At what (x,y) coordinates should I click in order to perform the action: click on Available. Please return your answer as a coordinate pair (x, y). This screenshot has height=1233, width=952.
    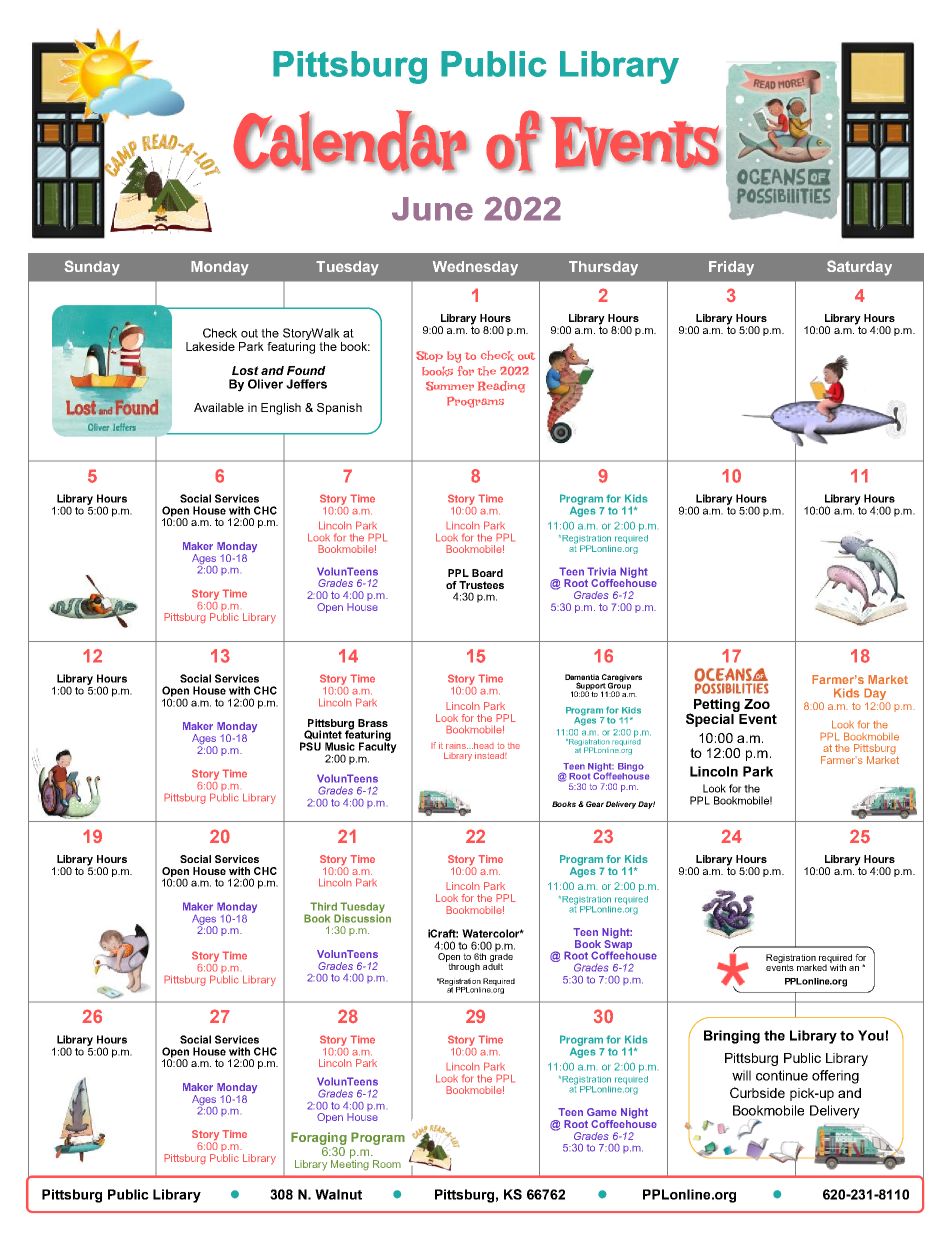
    Looking at the image, I should click on (219, 407).
